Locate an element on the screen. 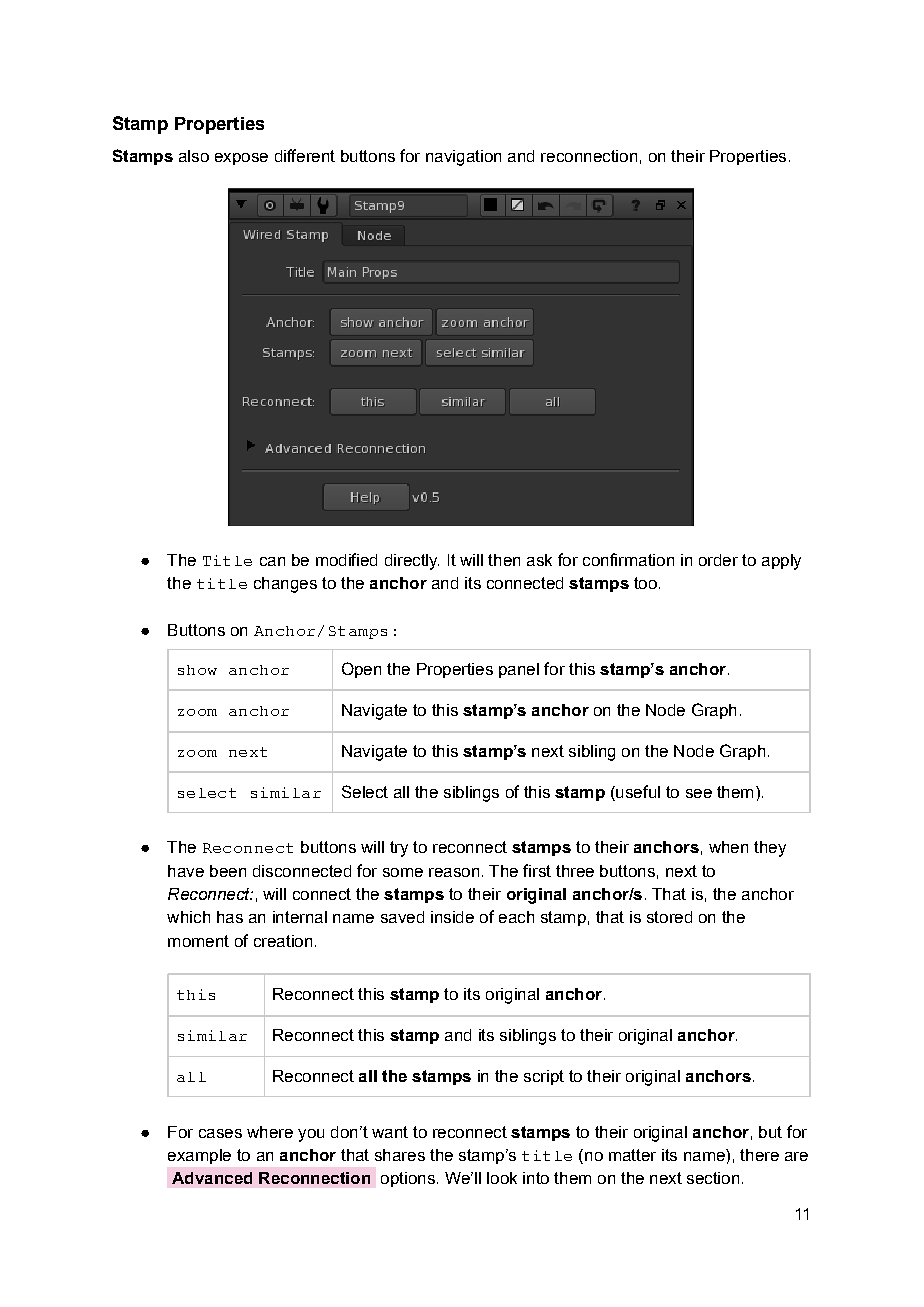  too is located at coordinates (645, 583).
